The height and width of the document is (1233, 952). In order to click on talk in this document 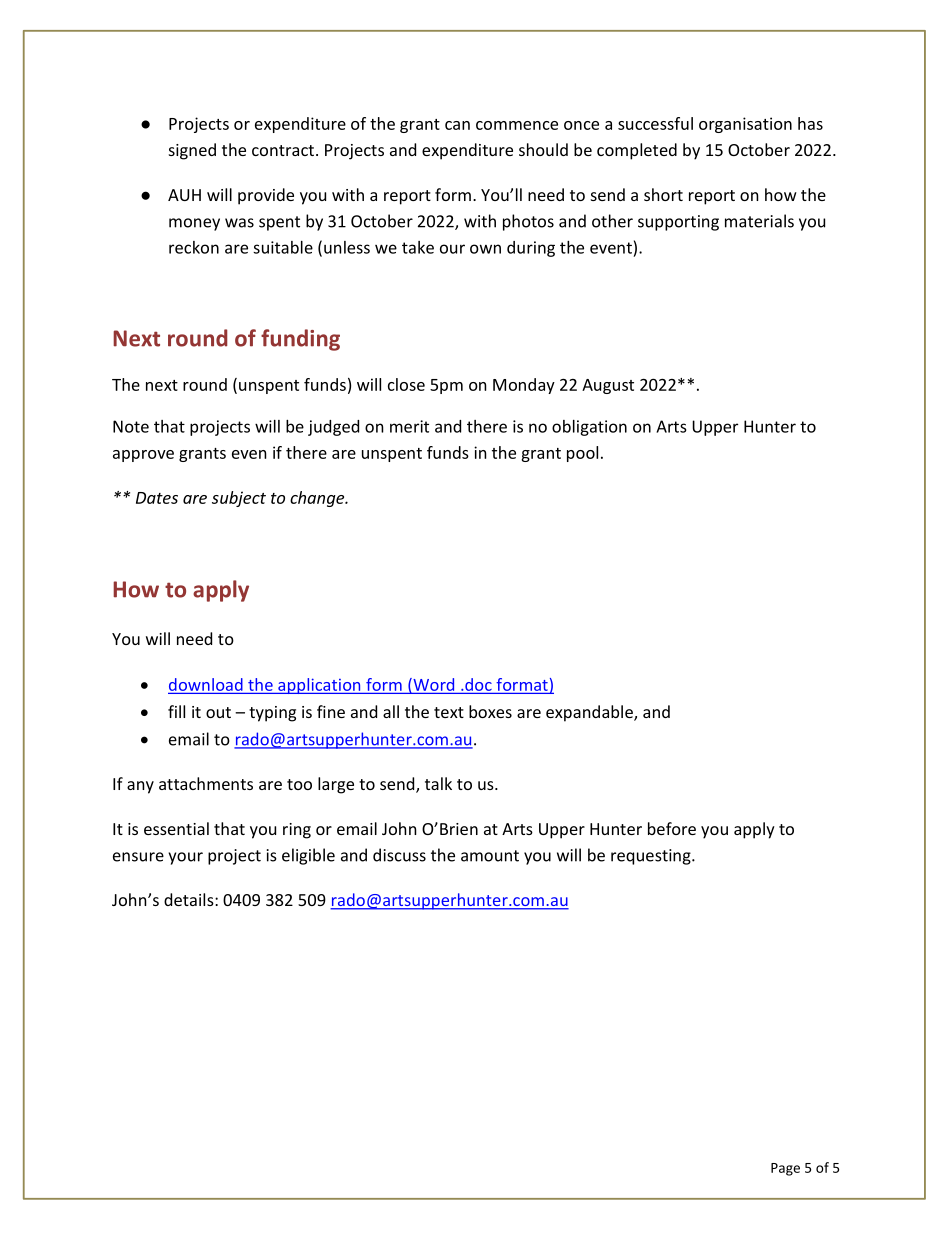, I will do `click(438, 783)`.
